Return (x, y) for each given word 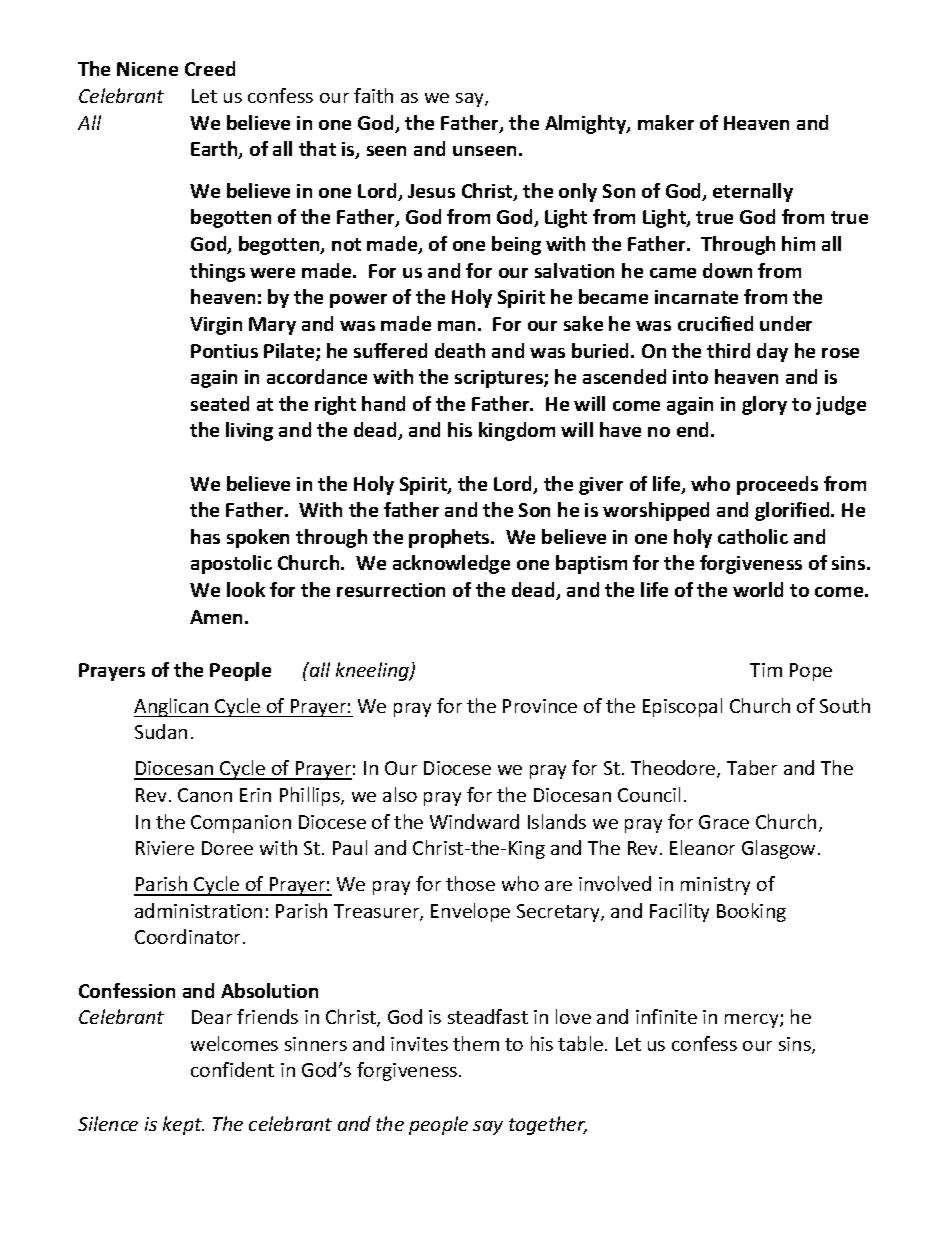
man (456, 326)
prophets (450, 538)
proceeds (777, 485)
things (217, 272)
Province (540, 706)
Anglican (172, 707)
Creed (210, 68)
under (786, 323)
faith (373, 95)
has (205, 536)
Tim (766, 670)
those (470, 883)
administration (198, 910)
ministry (715, 886)
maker (666, 122)
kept (183, 1125)
